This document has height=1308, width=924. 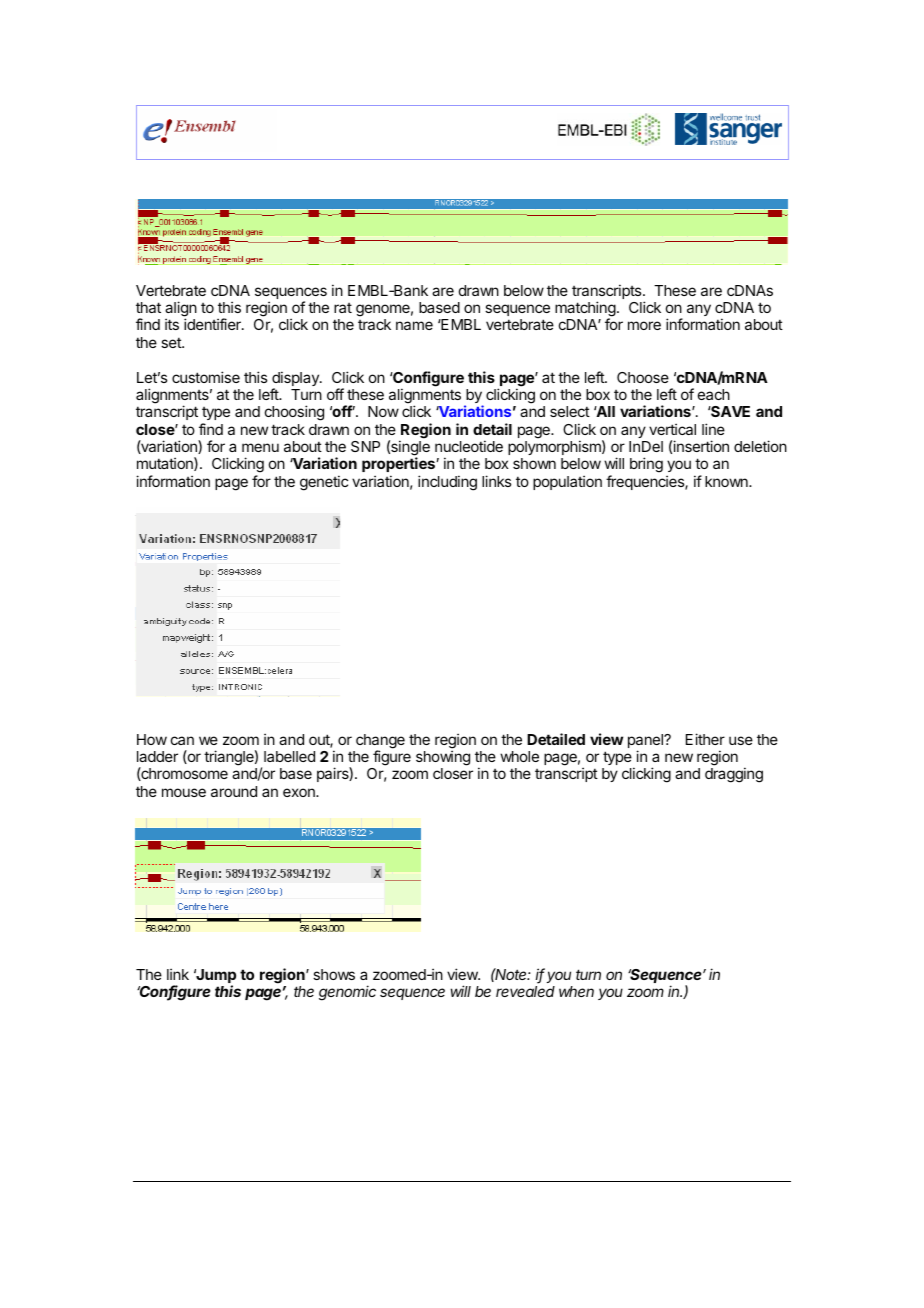 I want to click on revealed, so click(x=525, y=991).
